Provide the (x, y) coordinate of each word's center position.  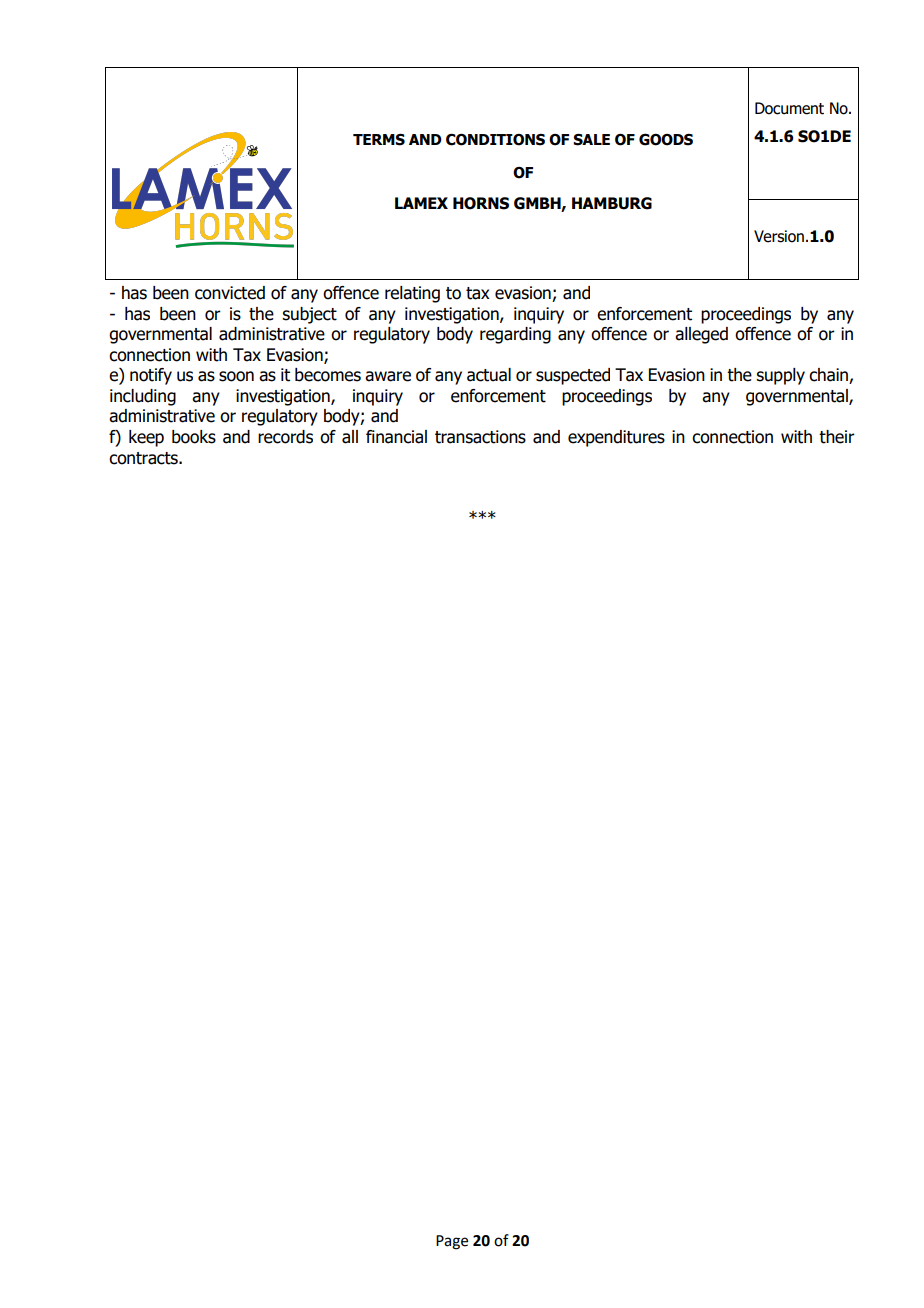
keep (146, 438)
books (194, 437)
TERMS (379, 140)
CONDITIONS (495, 139)
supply (780, 376)
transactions (480, 437)
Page (452, 1242)
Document (789, 108)
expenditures (616, 438)
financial (396, 437)
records (285, 437)
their (837, 437)
